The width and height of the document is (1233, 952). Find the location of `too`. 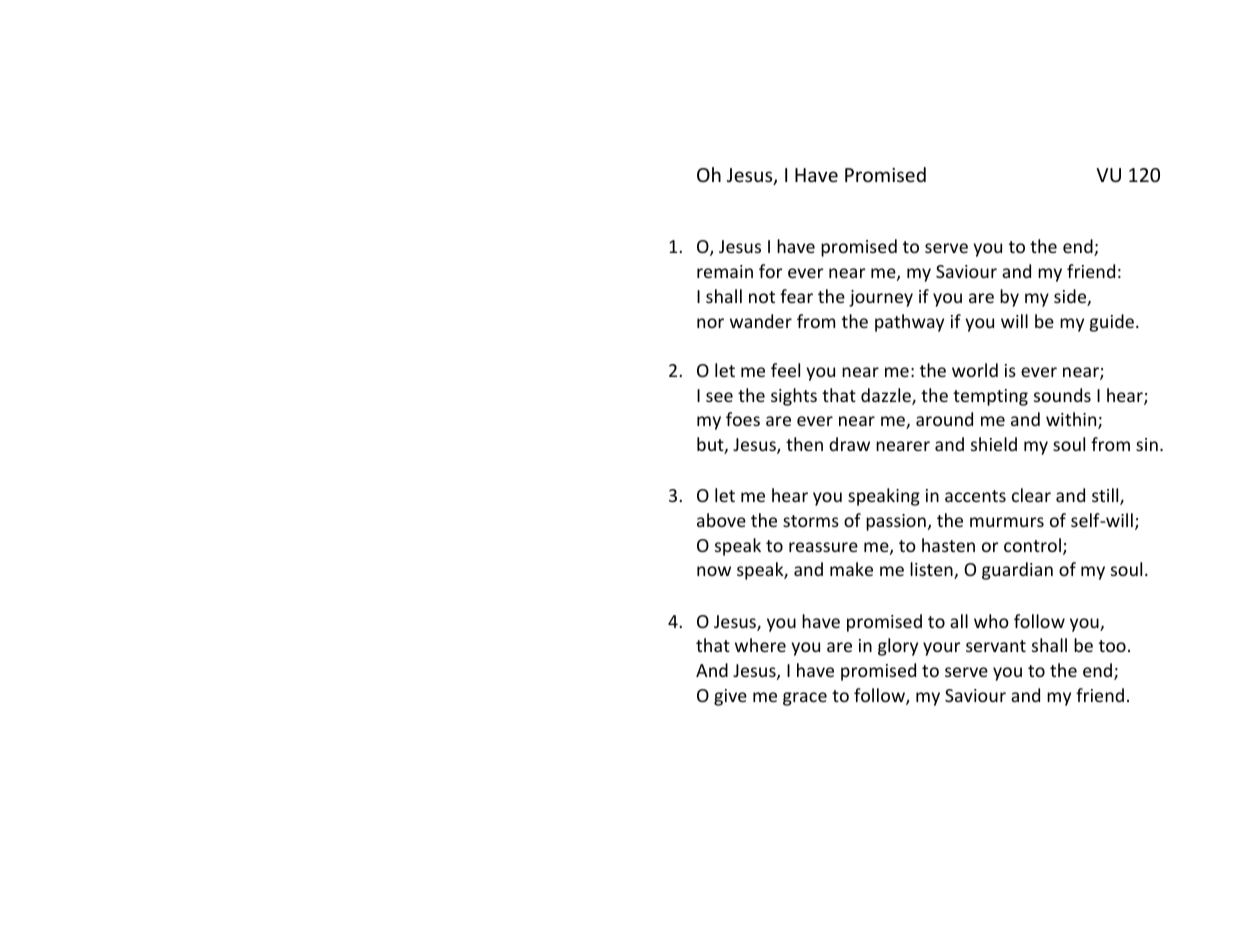

too is located at coordinates (1112, 646).
